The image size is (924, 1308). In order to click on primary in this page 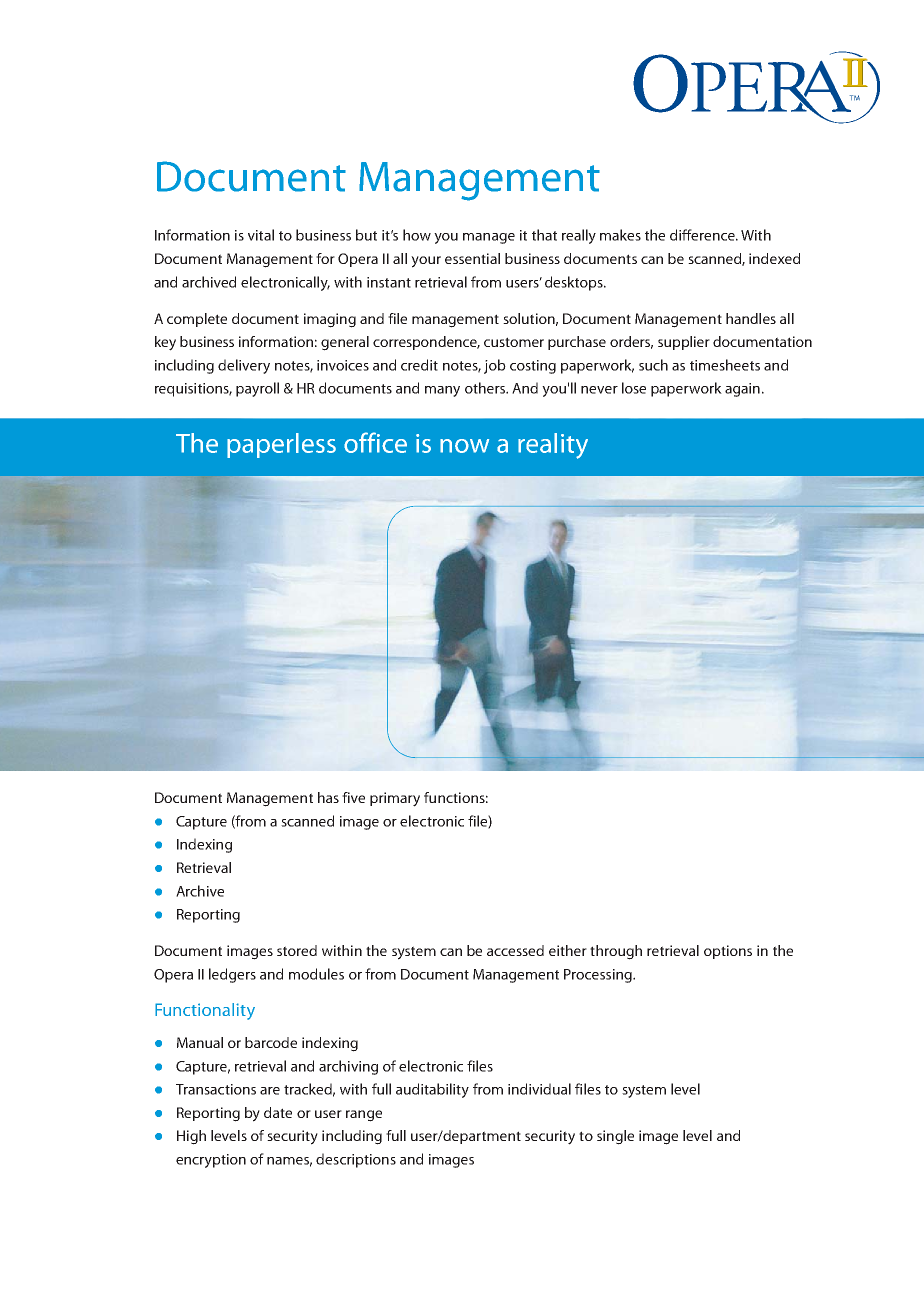, I will do `click(395, 799)`.
